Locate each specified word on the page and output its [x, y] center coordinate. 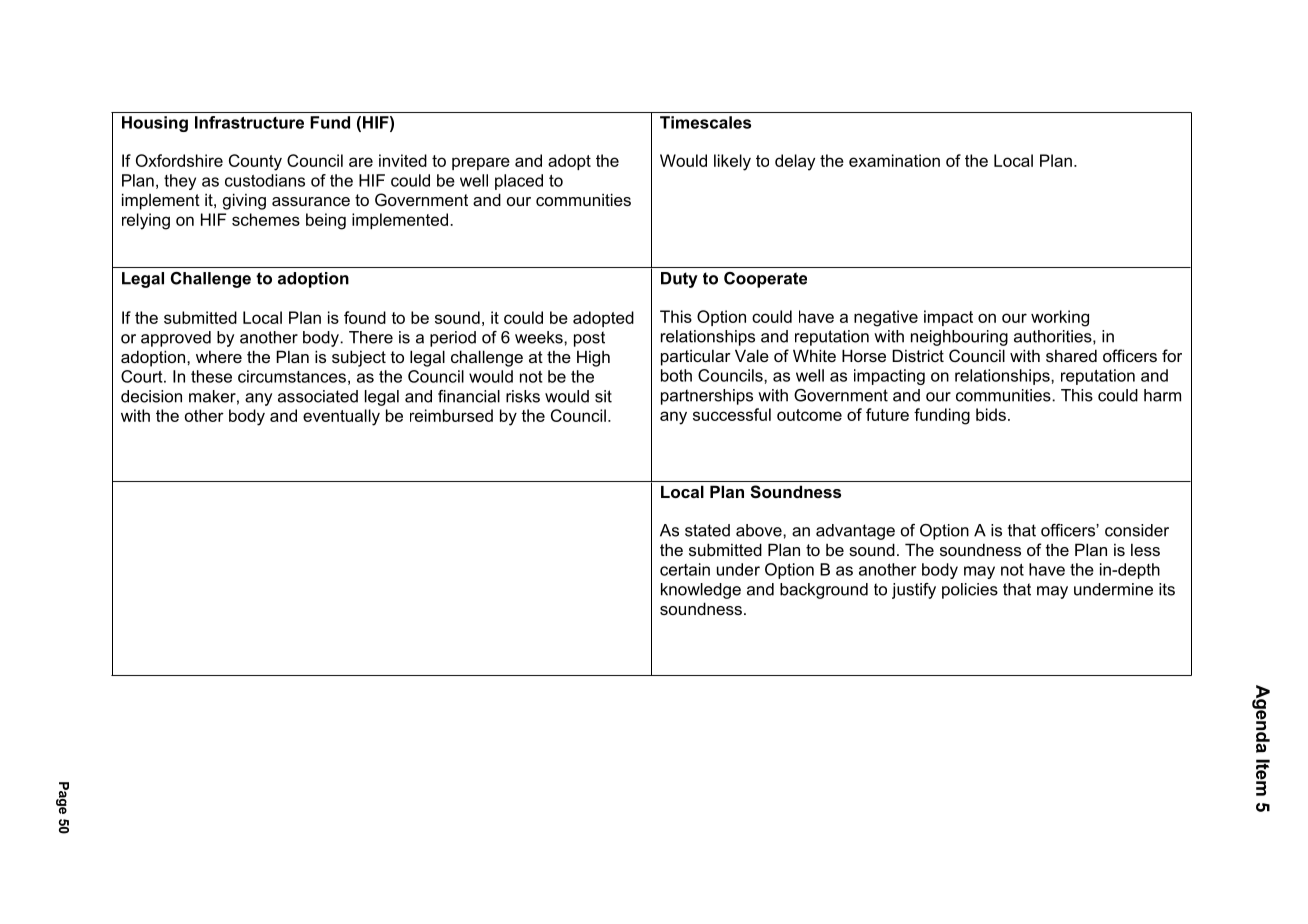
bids [991, 414]
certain [685, 569]
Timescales [705, 122]
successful [732, 414]
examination [894, 160]
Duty [679, 280]
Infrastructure [249, 122]
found [365, 317]
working [1060, 318]
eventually [341, 417]
